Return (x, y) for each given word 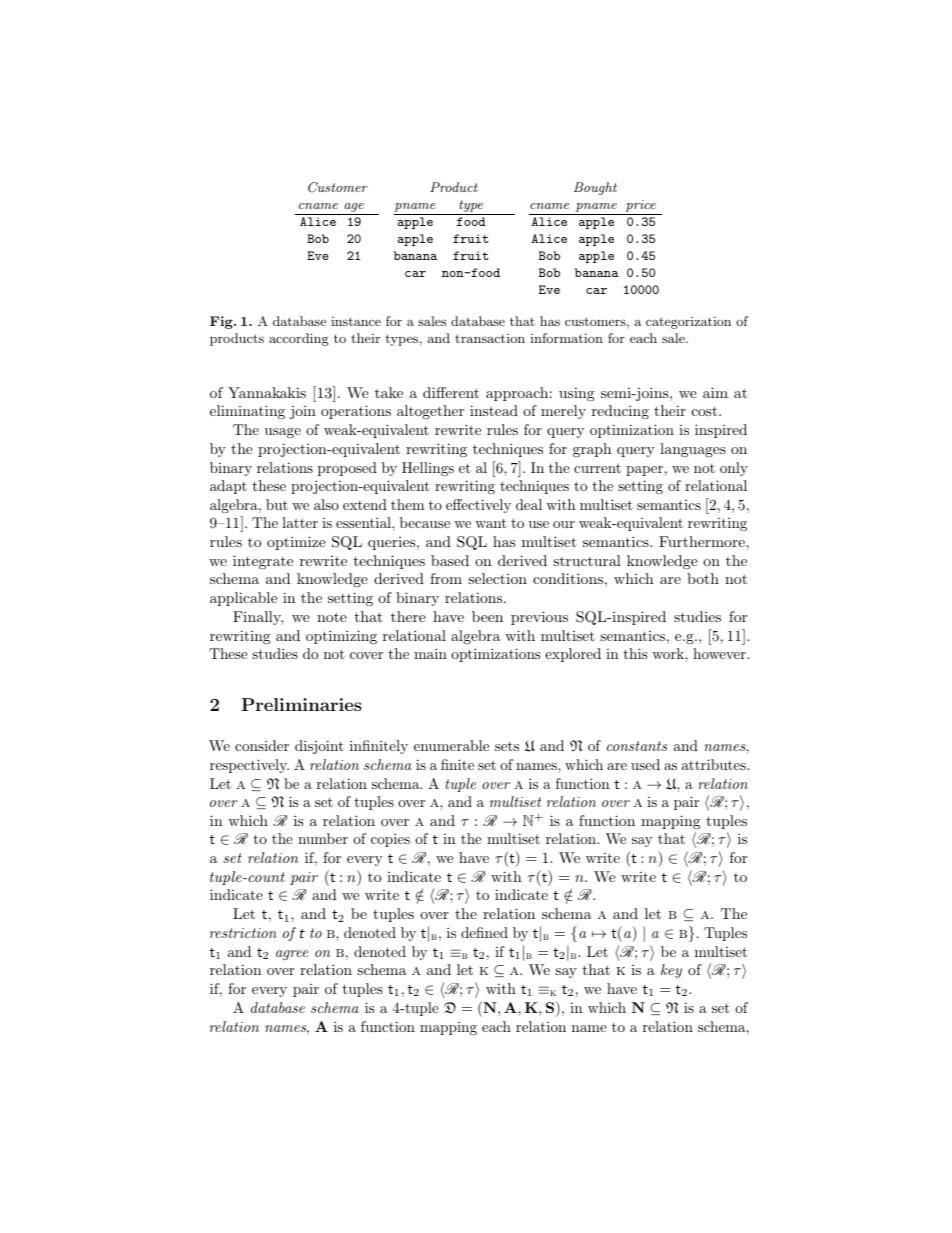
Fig (222, 322)
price (640, 207)
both (703, 578)
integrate (263, 562)
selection (497, 578)
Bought (595, 188)
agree (292, 955)
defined (484, 932)
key (671, 971)
